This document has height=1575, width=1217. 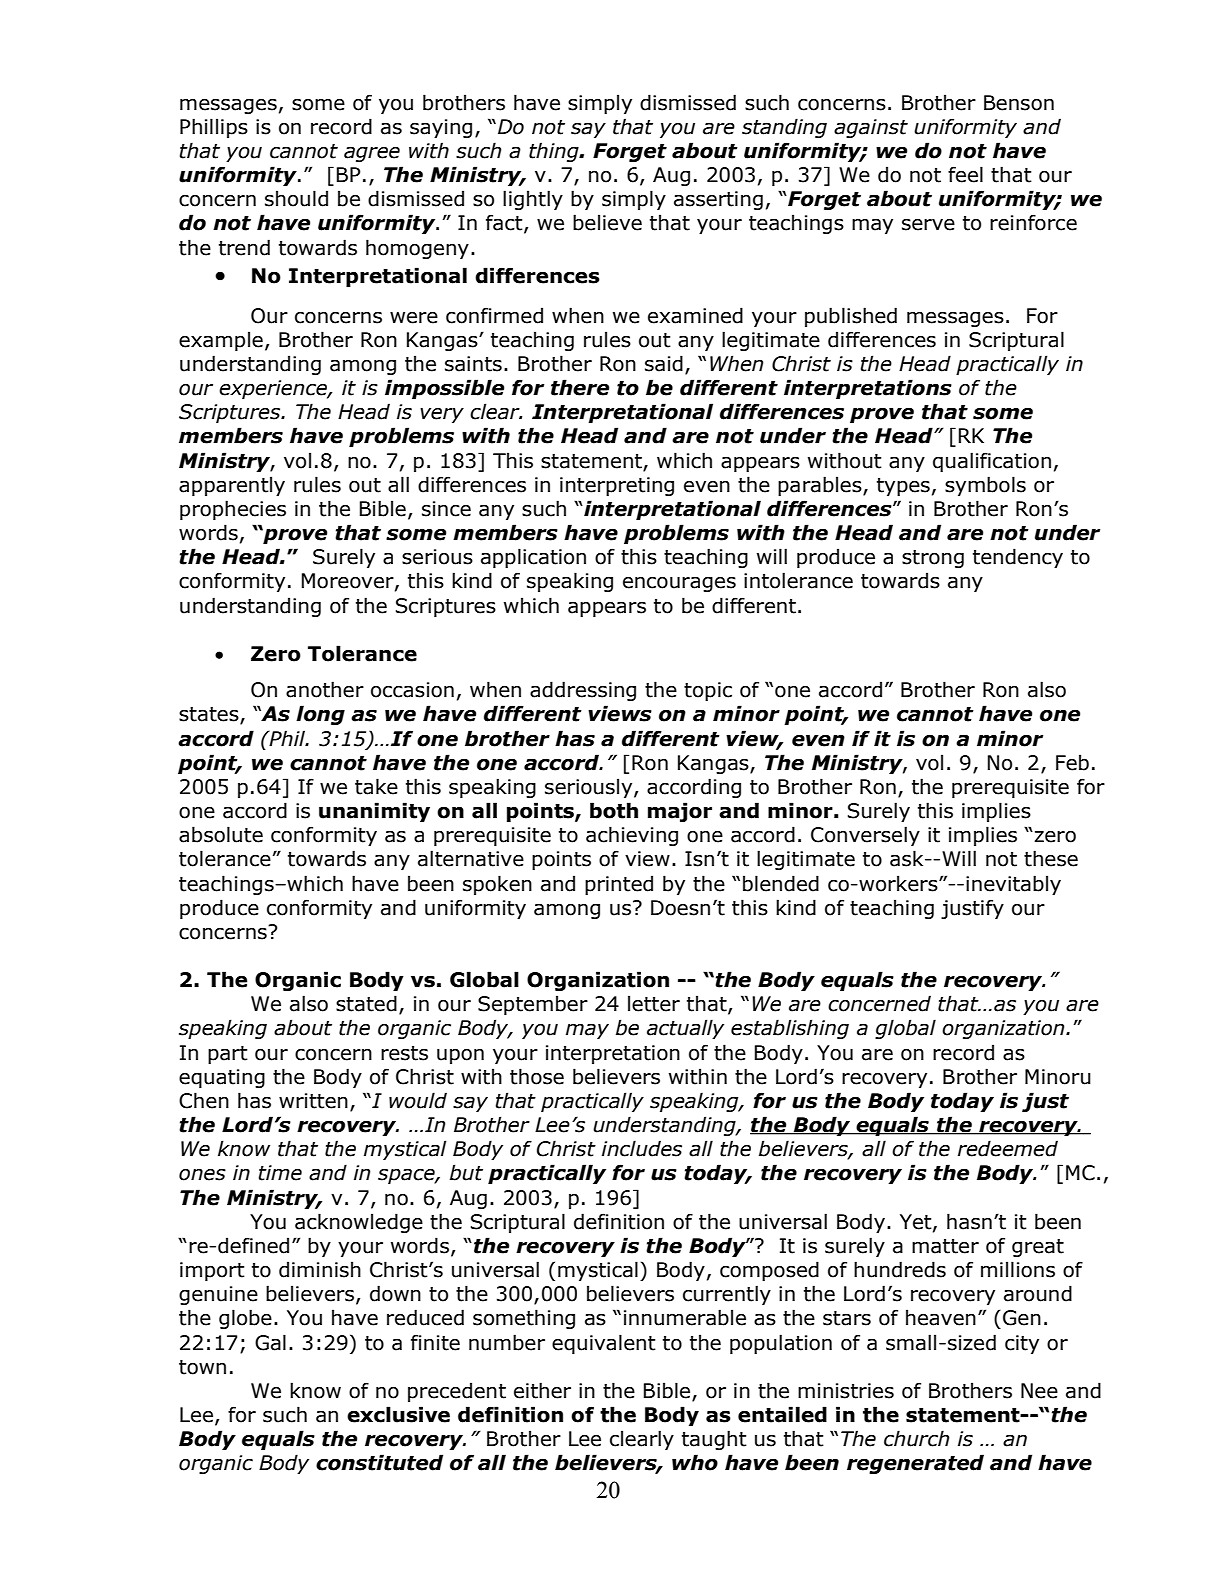 I want to click on asserting, so click(x=718, y=200).
